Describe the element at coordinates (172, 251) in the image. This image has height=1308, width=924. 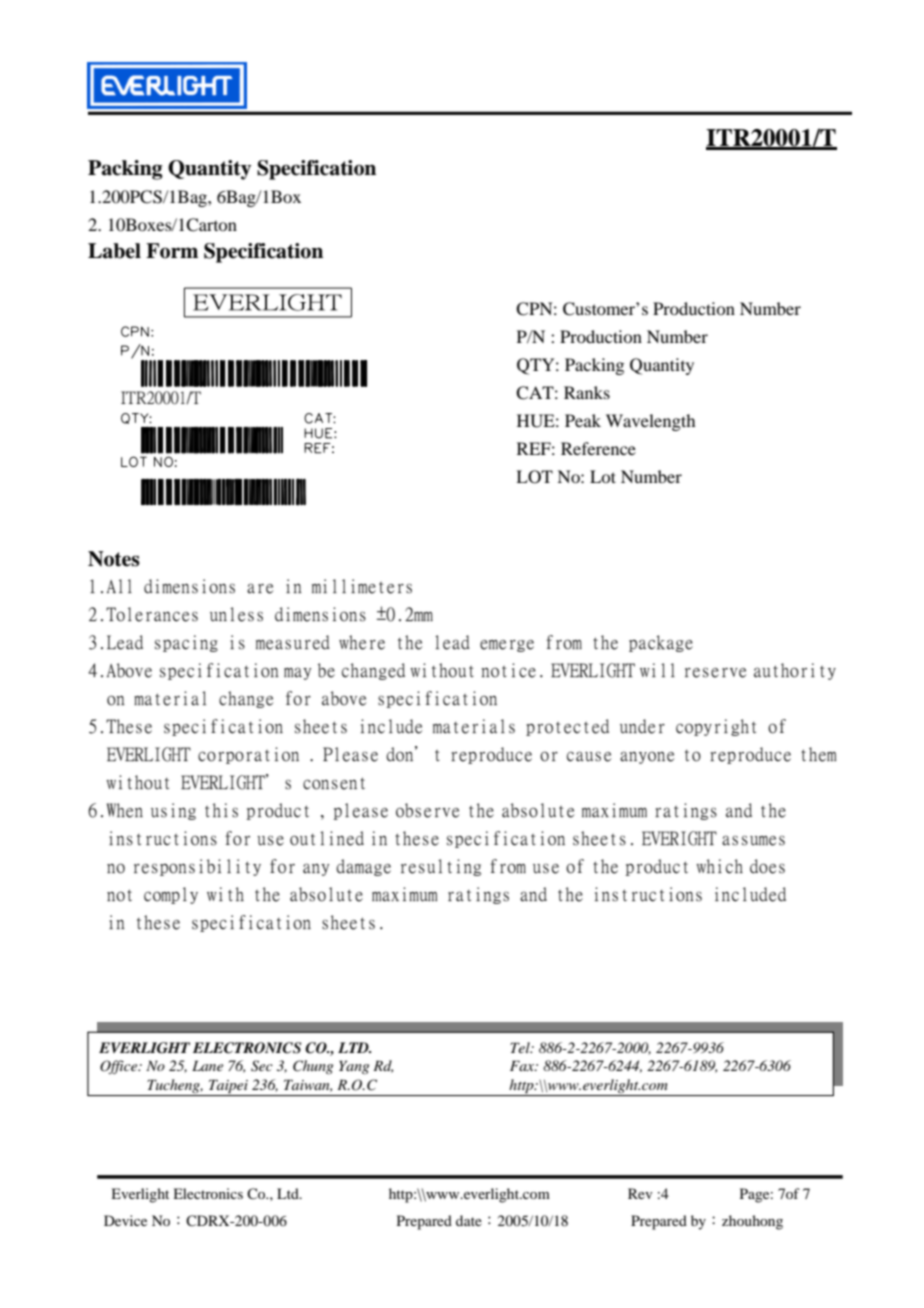
I see `Form` at that location.
